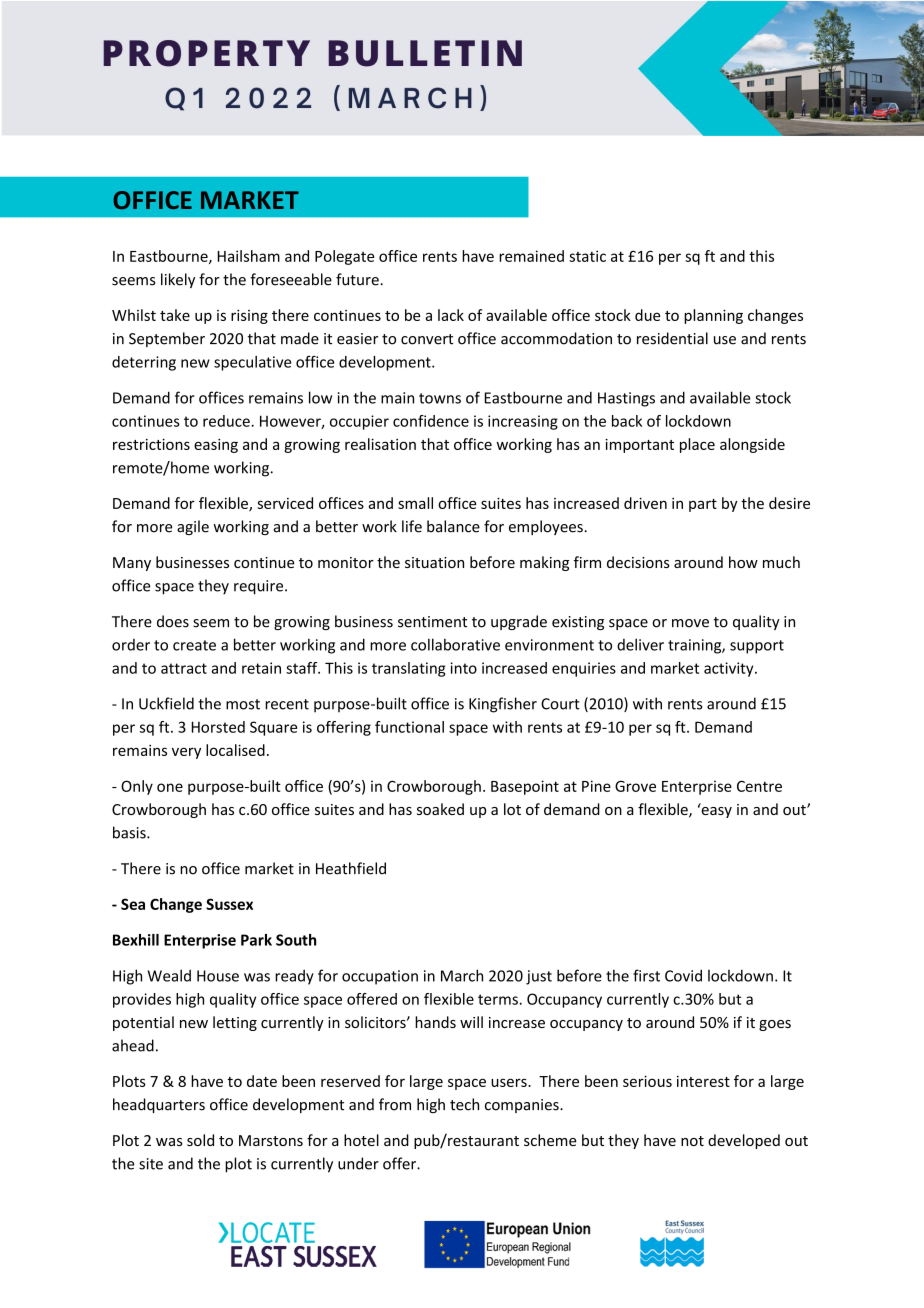 Image resolution: width=924 pixels, height=1308 pixels. What do you see at coordinates (178, 280) in the document?
I see `likely` at bounding box center [178, 280].
